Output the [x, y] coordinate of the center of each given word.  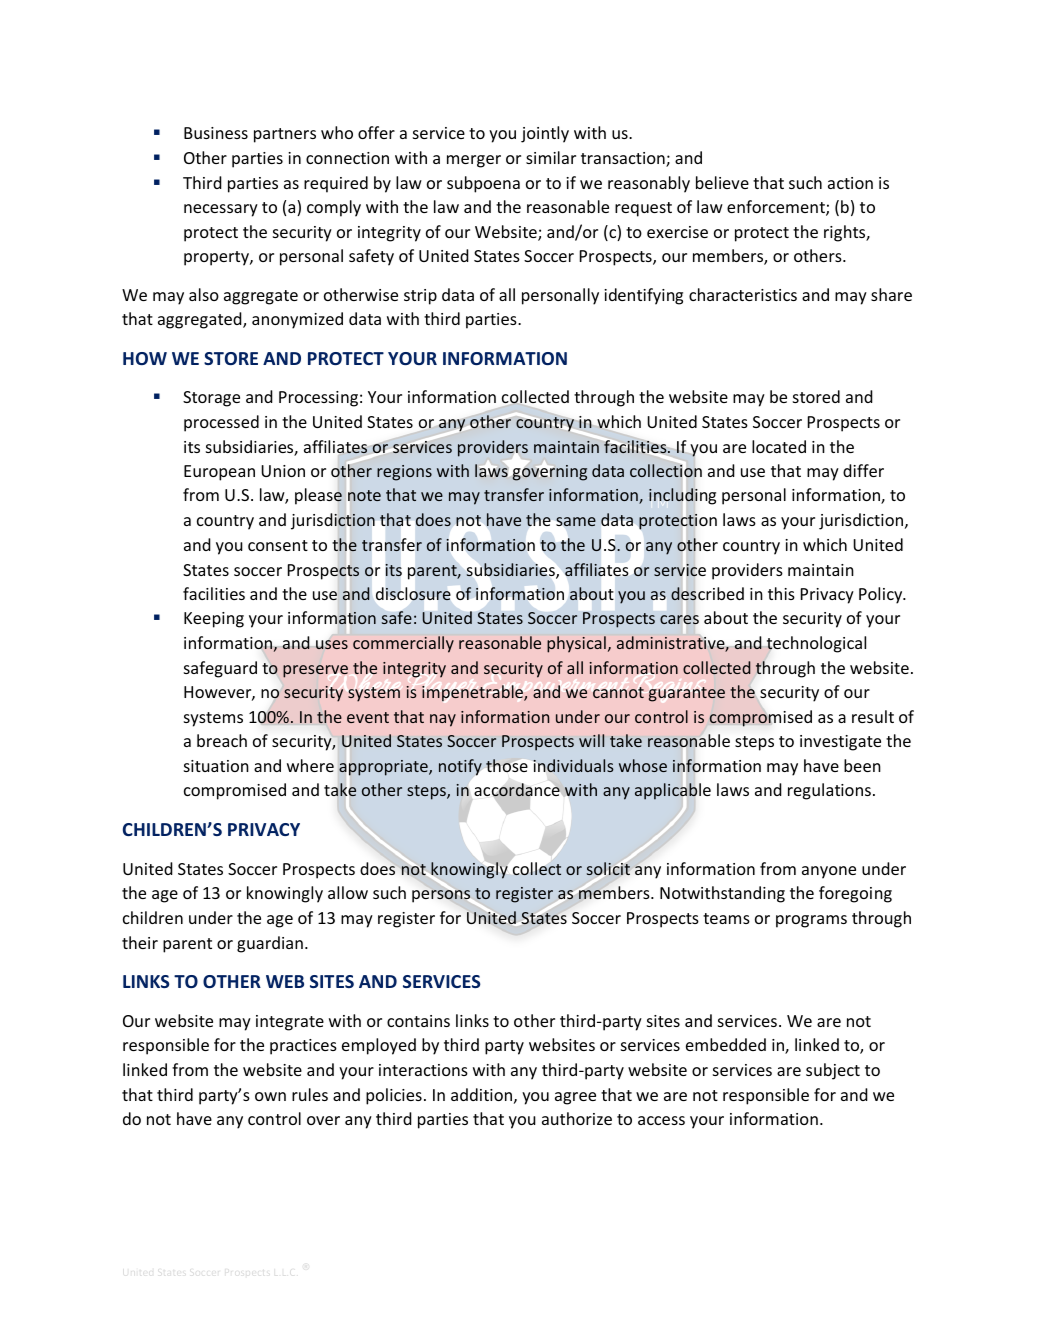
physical [576, 644]
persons [441, 896]
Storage [211, 399]
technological [815, 645]
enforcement [777, 208]
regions [404, 473]
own [270, 1096]
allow [348, 892]
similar [551, 157]
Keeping [214, 620]
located [779, 446]
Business [216, 133]
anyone [829, 872]
